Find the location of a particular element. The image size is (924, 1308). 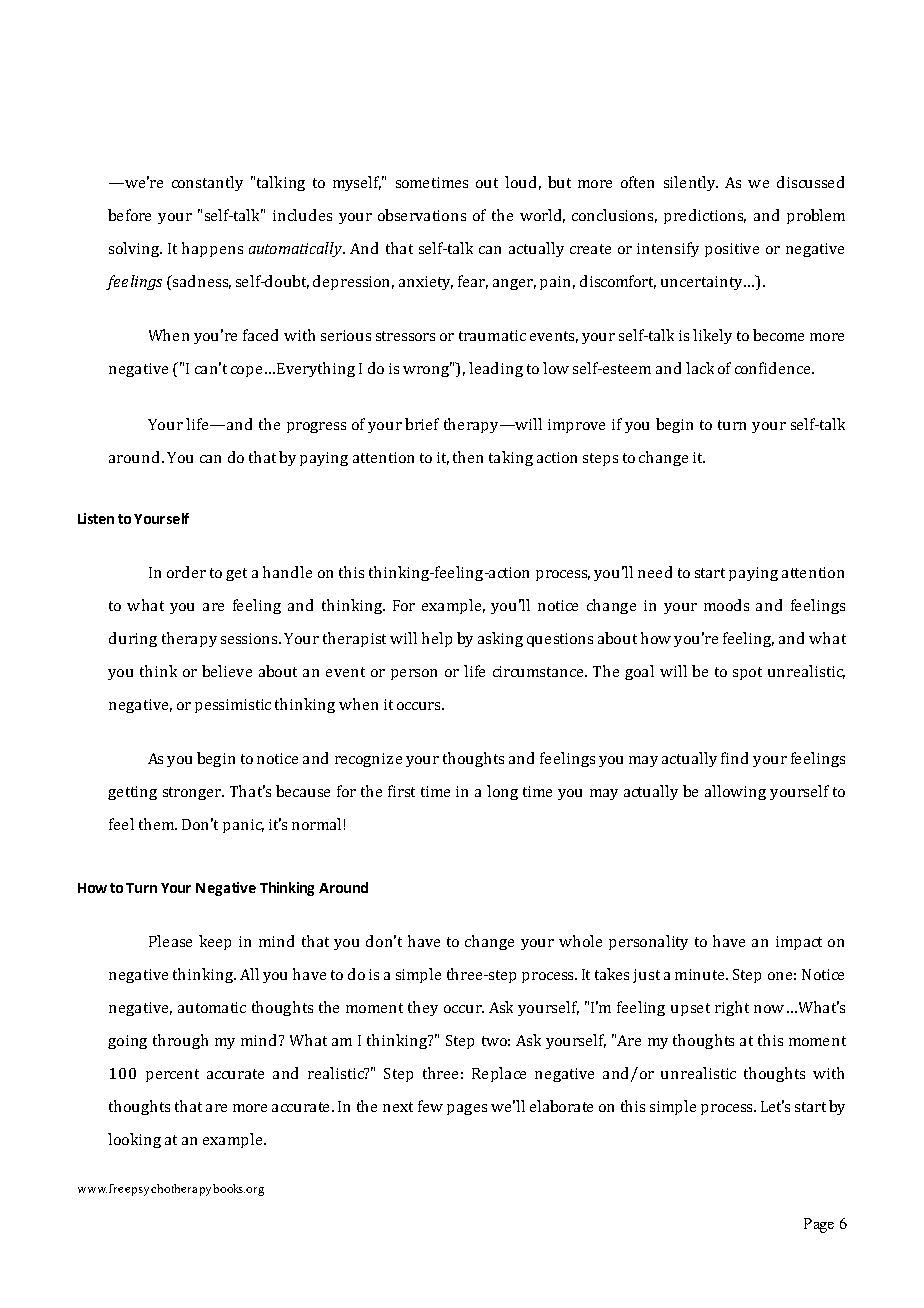

help is located at coordinates (437, 639).
